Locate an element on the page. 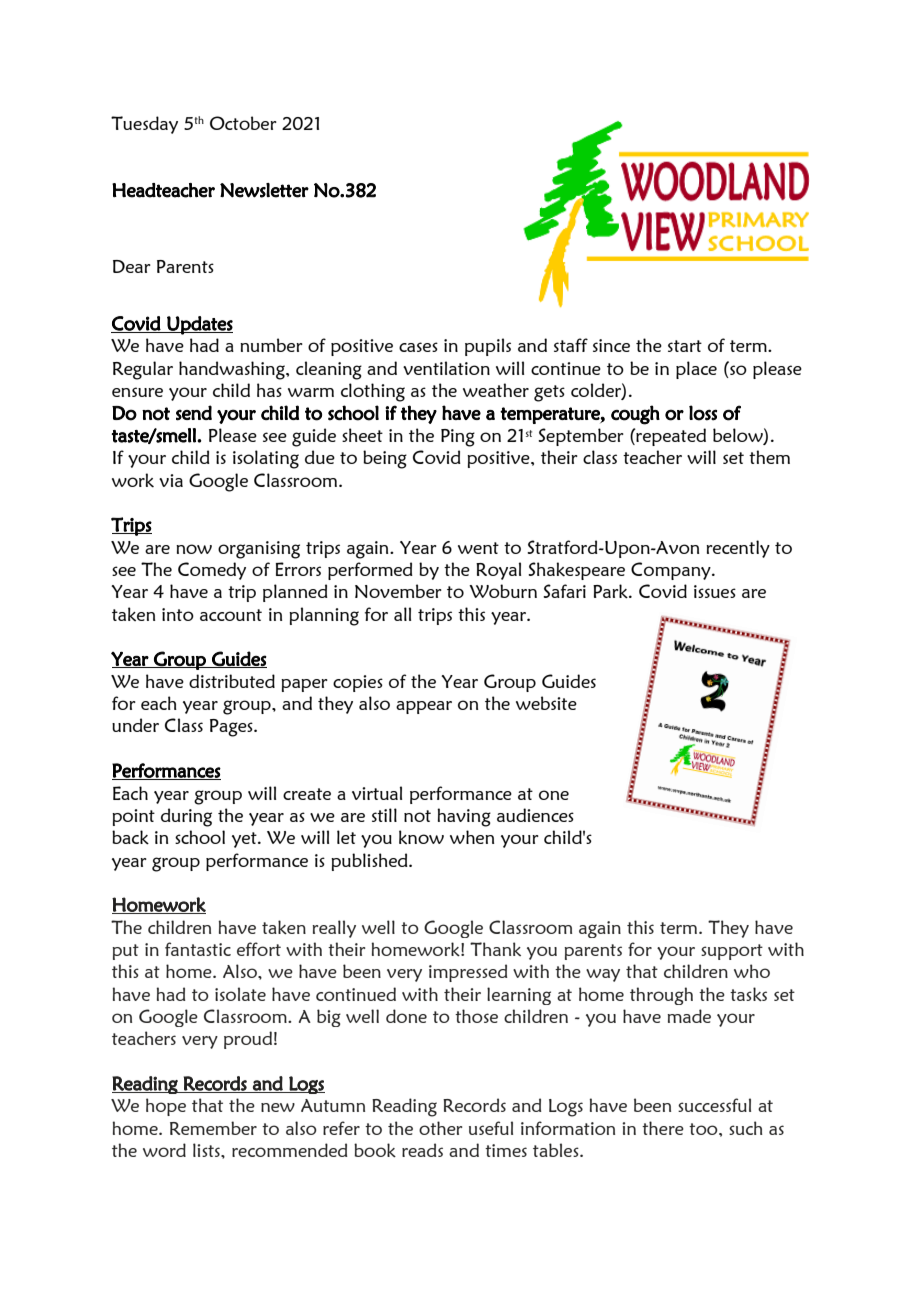 The width and height of the document is (924, 1308). October is located at coordinates (243, 123).
